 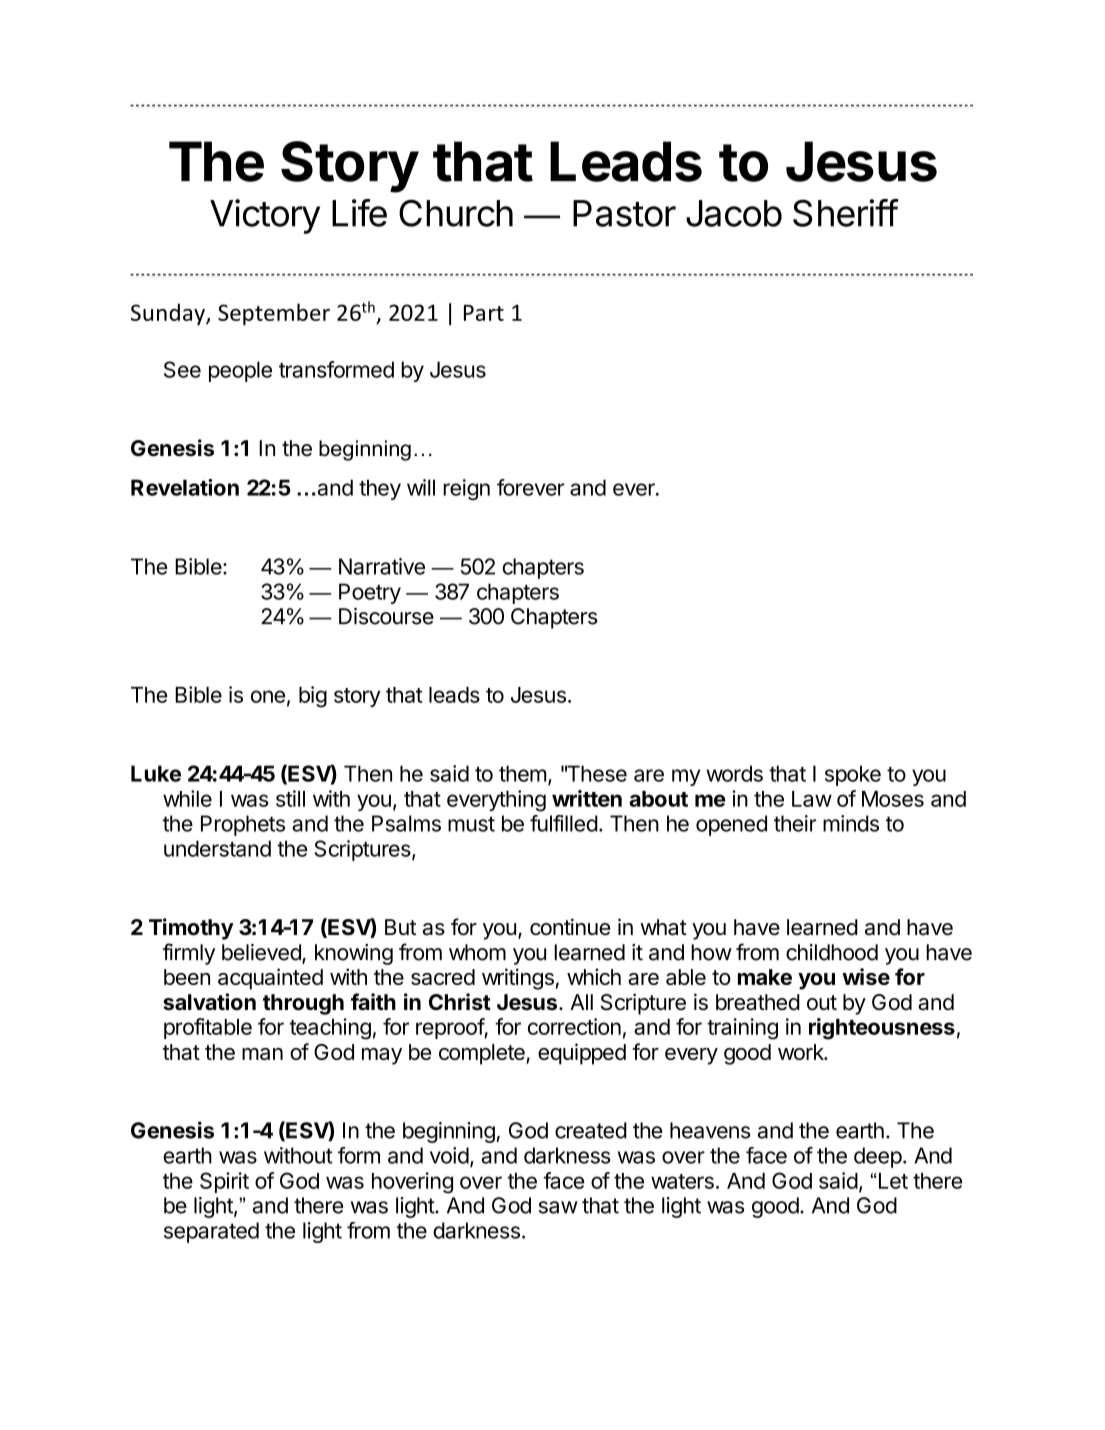 What do you see at coordinates (466, 489) in the document?
I see `reign` at bounding box center [466, 489].
